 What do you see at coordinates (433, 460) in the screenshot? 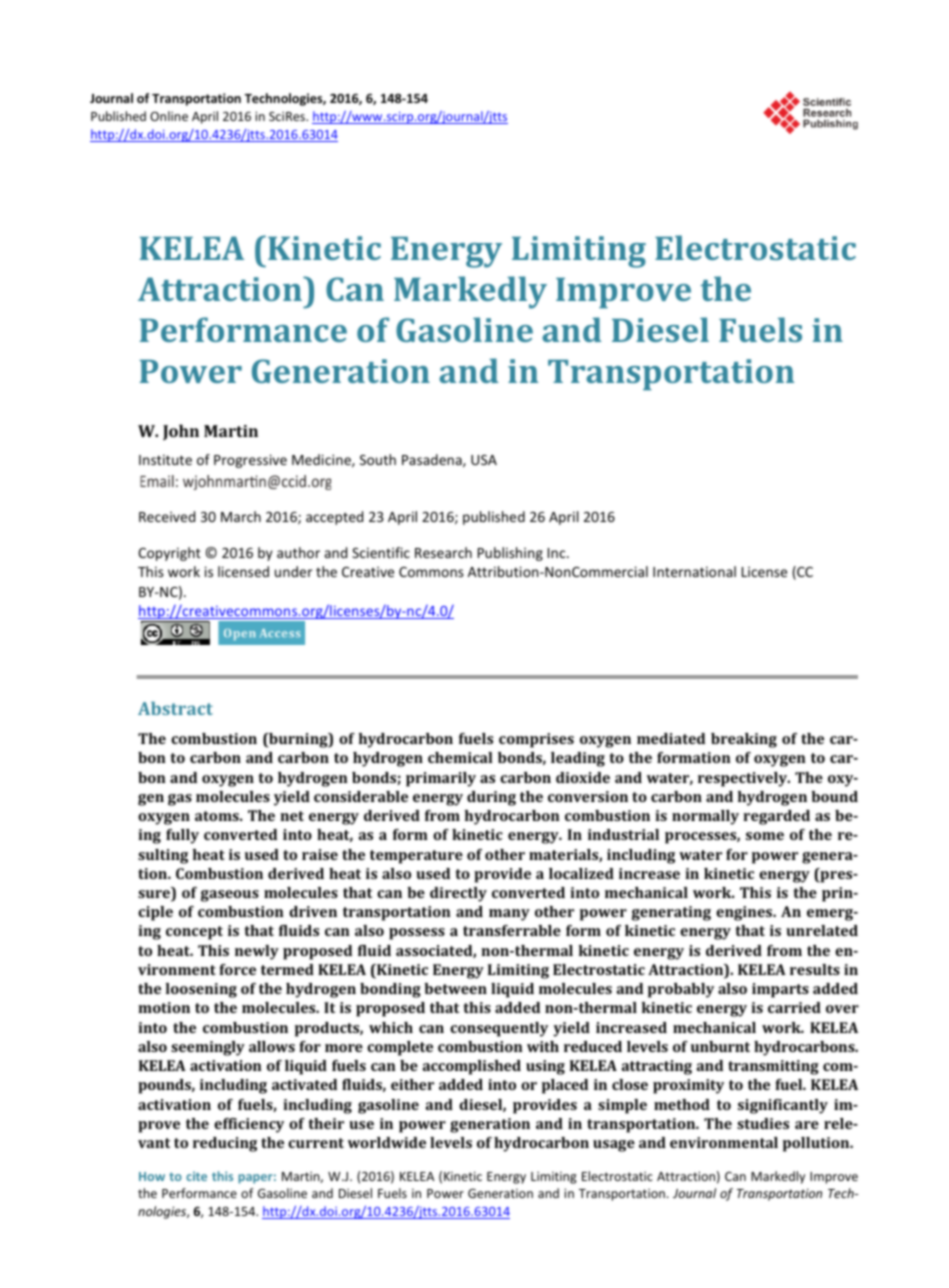
I see `Pasadena` at bounding box center [433, 460].
